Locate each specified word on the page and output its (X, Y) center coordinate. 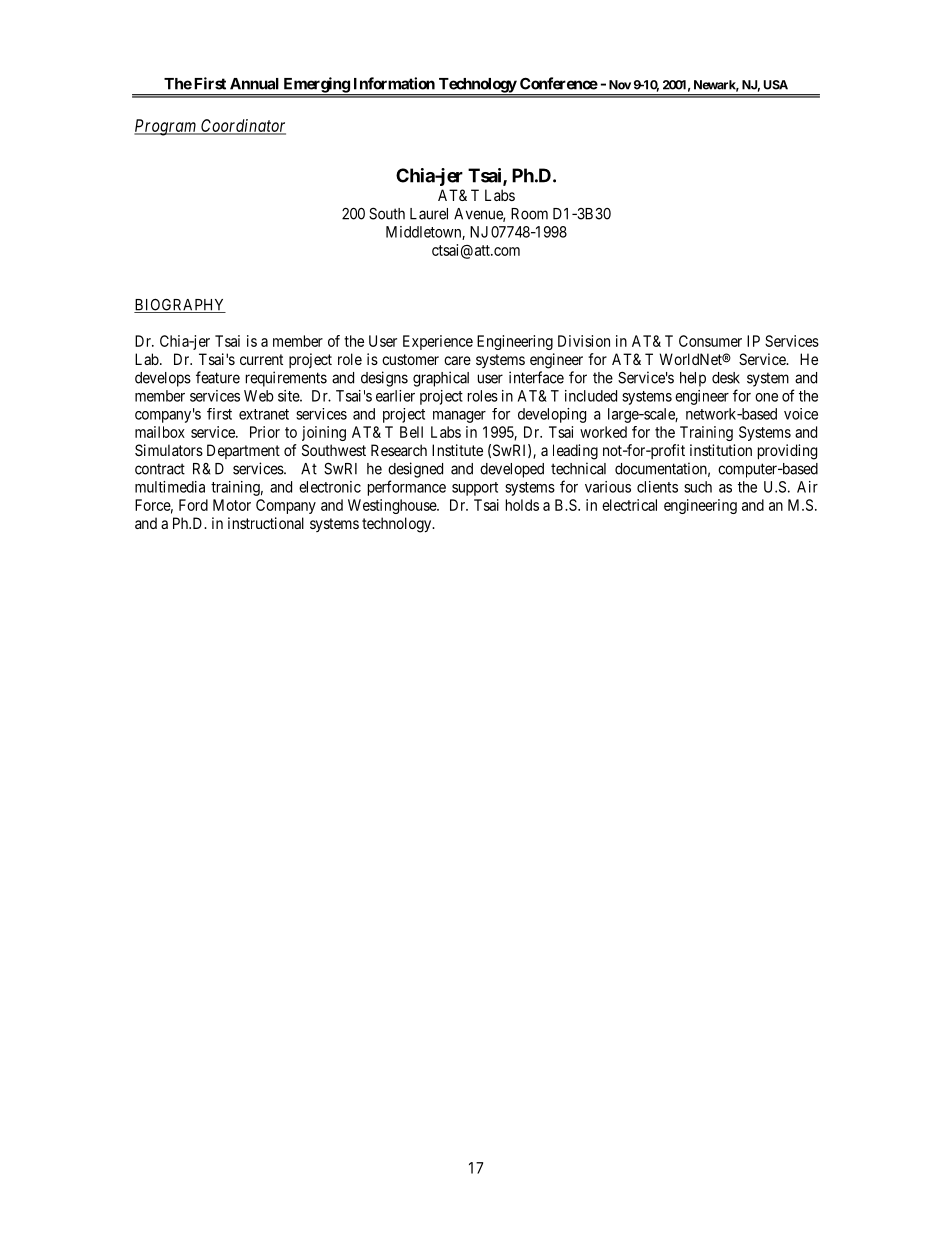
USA (776, 85)
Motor (232, 505)
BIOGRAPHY (180, 305)
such (698, 487)
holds (522, 505)
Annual (254, 84)
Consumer (710, 341)
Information (394, 83)
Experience (438, 342)
